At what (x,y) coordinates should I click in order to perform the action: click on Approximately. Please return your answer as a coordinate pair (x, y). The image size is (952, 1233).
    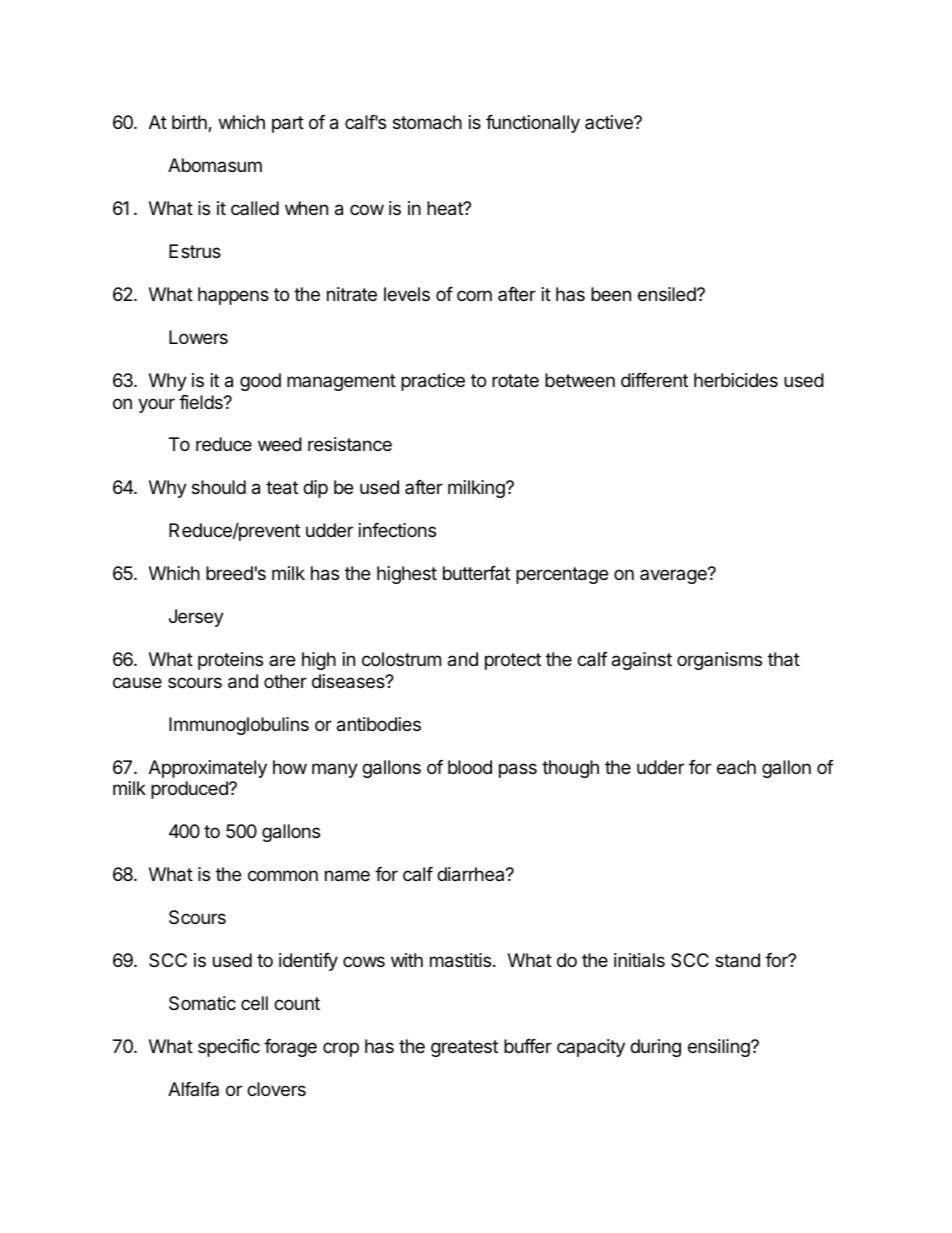
    Looking at the image, I should click on (208, 769).
